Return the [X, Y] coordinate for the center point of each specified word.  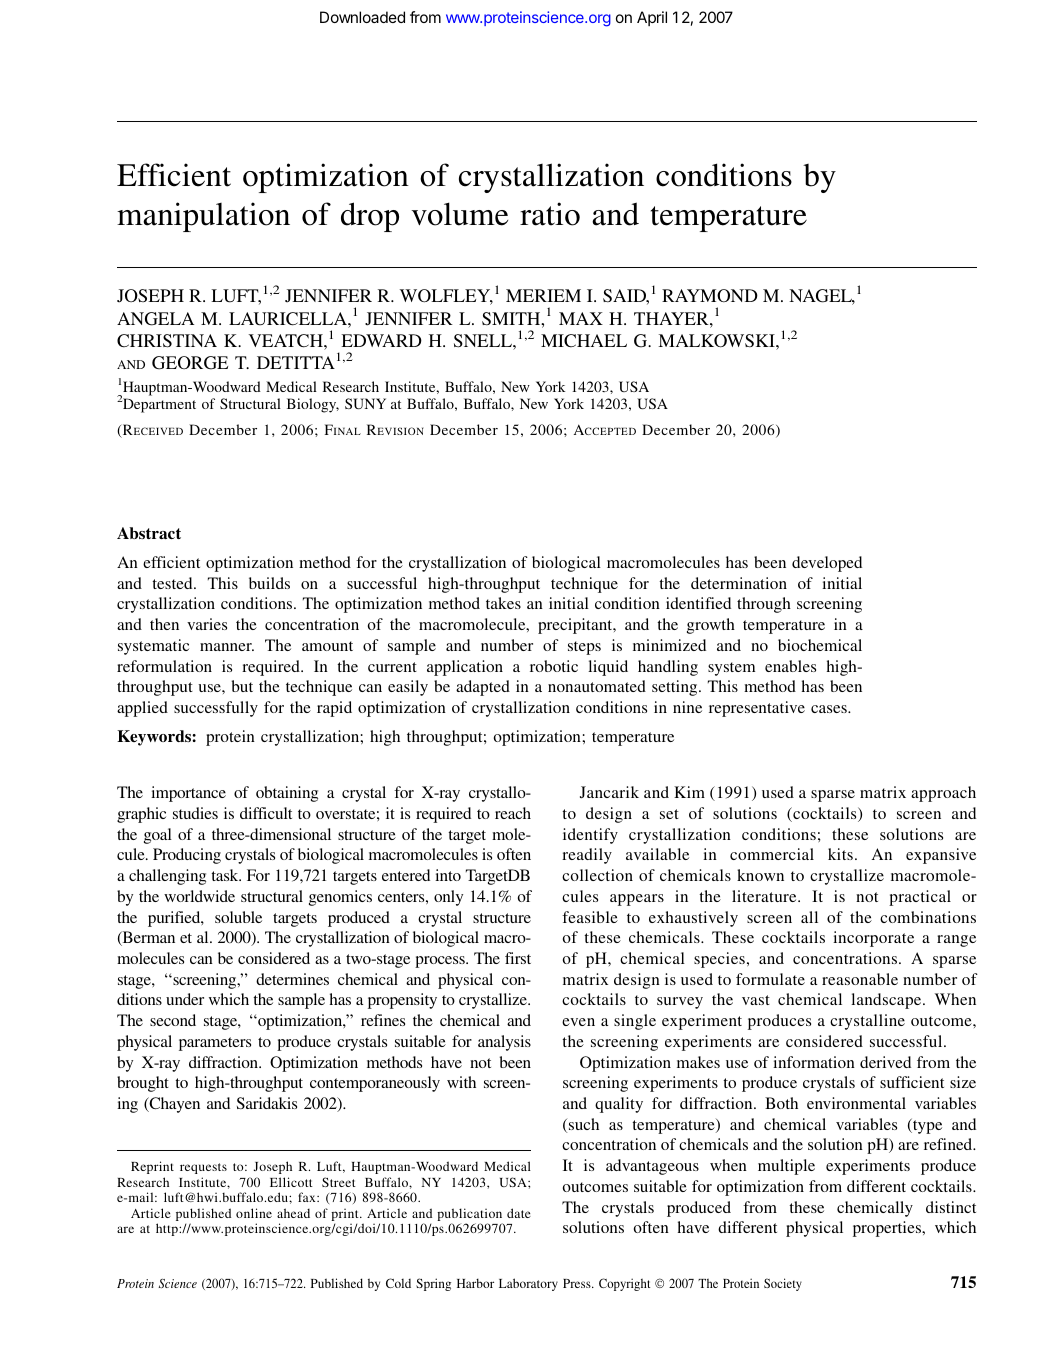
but [242, 686]
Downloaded [362, 17]
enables [790, 666]
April [652, 18]
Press [578, 1283]
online [254, 1213]
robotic [554, 666]
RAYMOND [710, 295]
